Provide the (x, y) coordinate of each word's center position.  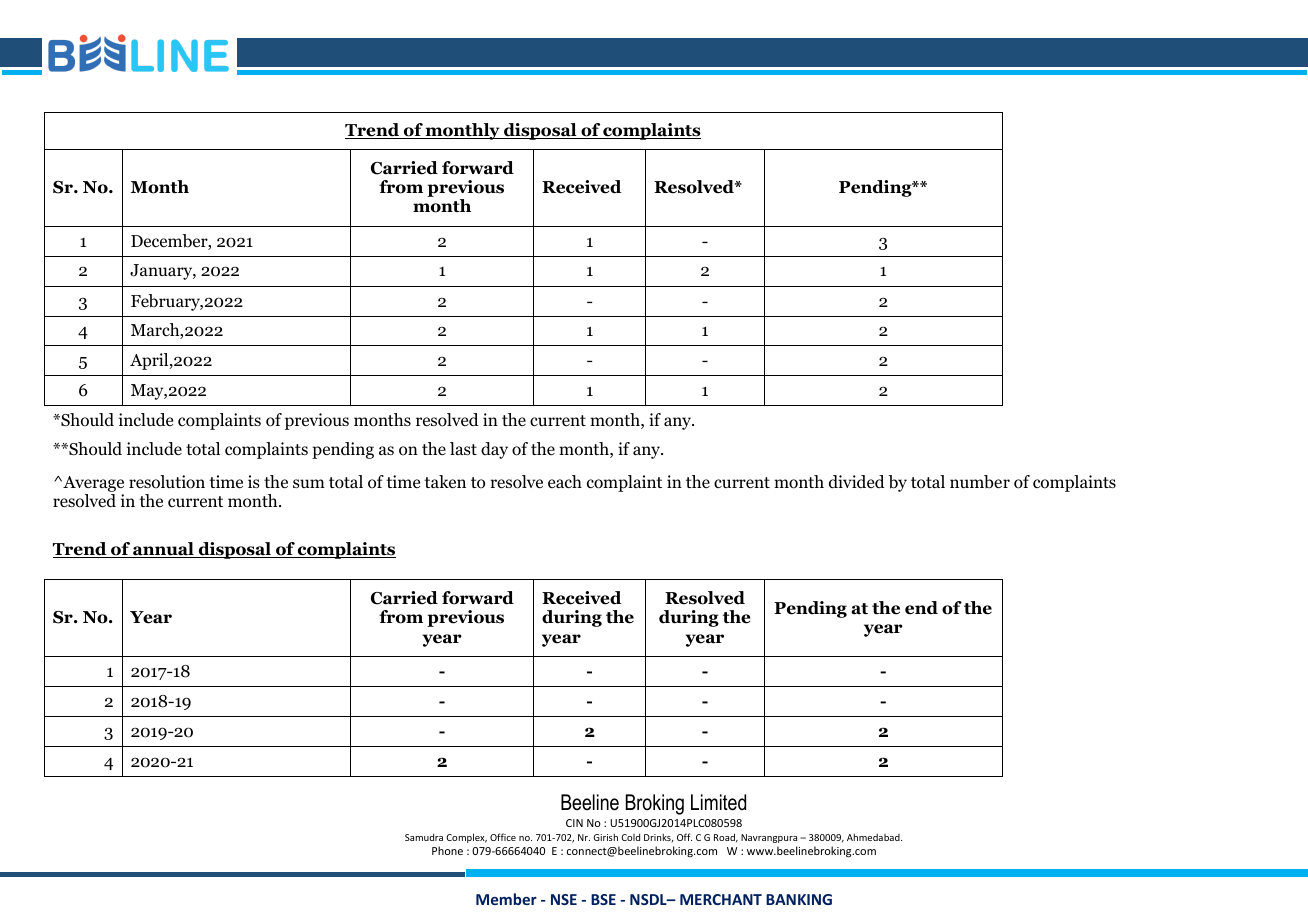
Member (506, 899)
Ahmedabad (874, 837)
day (494, 450)
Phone (447, 850)
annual (163, 550)
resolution (167, 482)
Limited (718, 802)
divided (857, 482)
